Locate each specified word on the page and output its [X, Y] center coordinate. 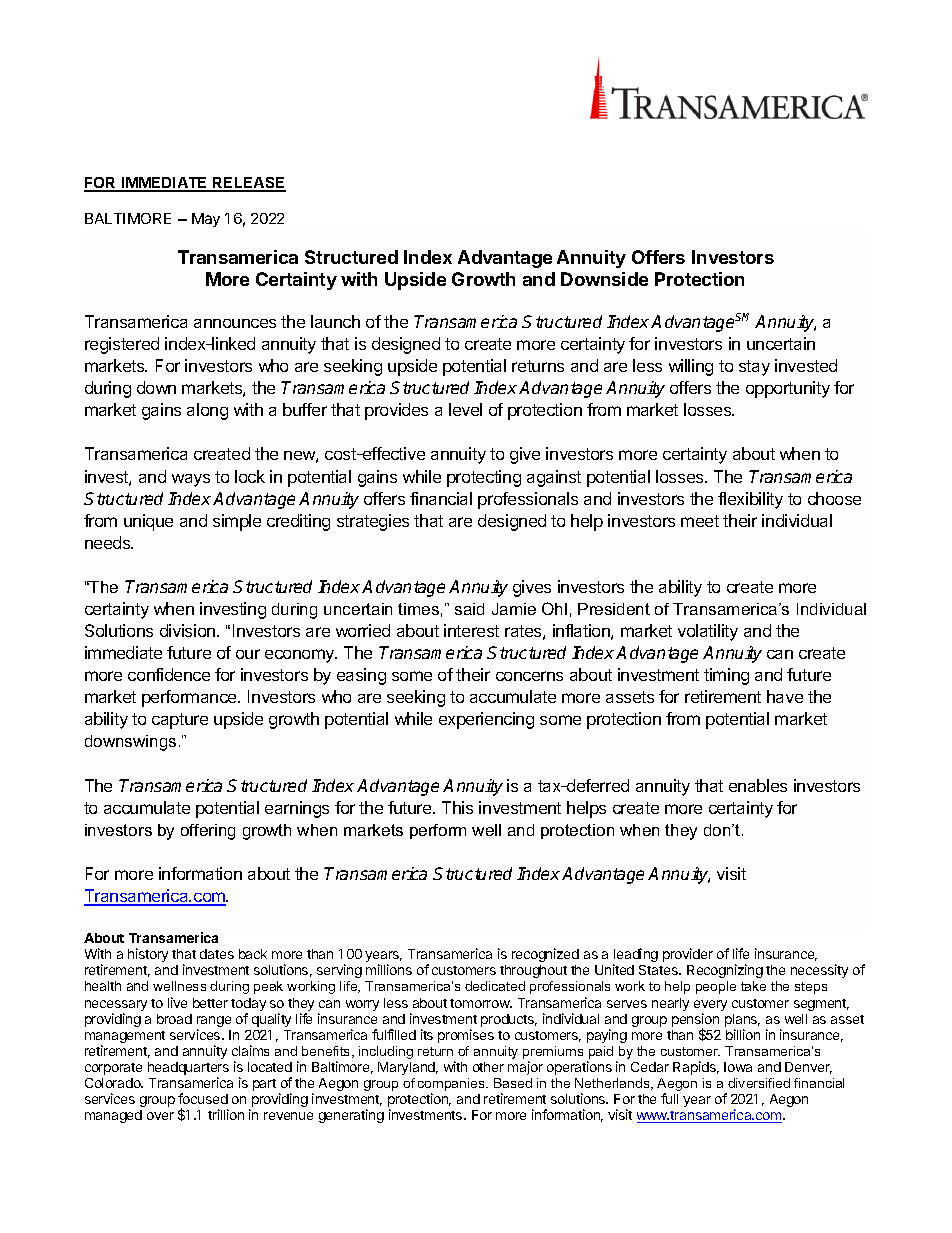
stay [754, 368]
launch [335, 321]
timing [726, 676]
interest [471, 630]
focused [203, 1098]
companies [452, 1086]
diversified [759, 1083]
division [189, 630]
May [206, 220]
